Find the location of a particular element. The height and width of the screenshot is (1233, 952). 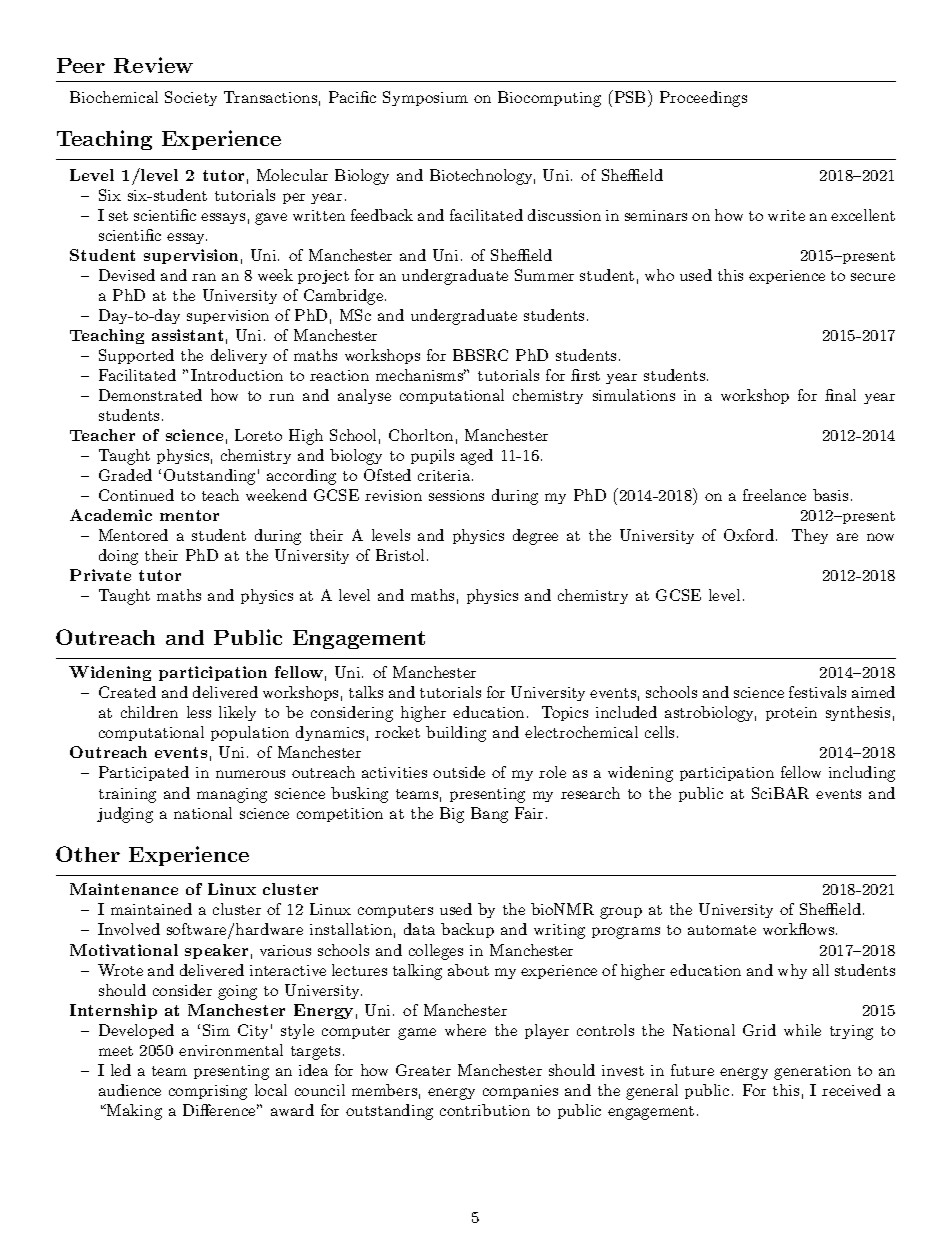

judging is located at coordinates (125, 815).
